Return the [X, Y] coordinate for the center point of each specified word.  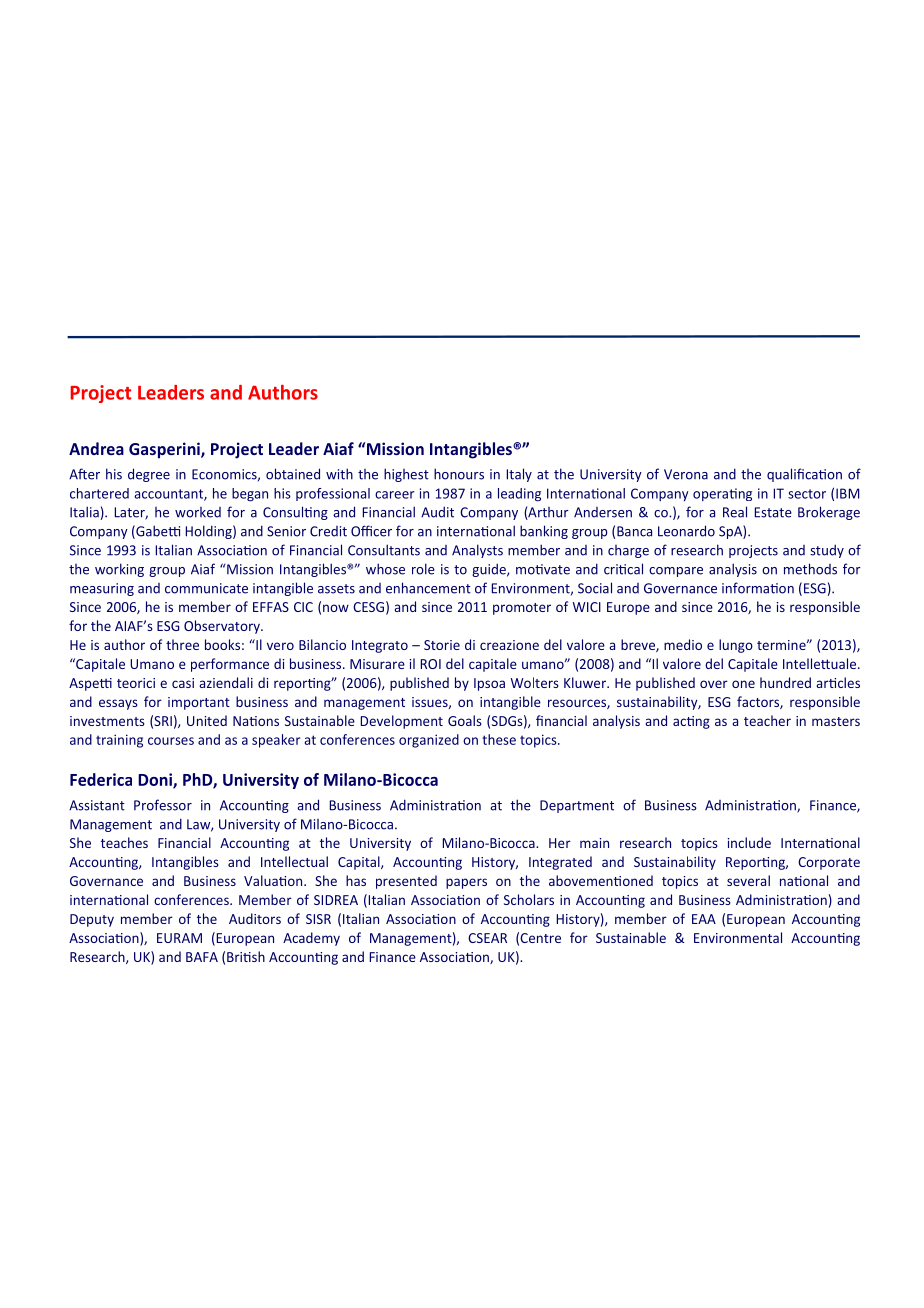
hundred [785, 682]
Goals [465, 720]
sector [807, 494]
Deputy [92, 920]
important [199, 703]
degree [149, 475]
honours [459, 474]
